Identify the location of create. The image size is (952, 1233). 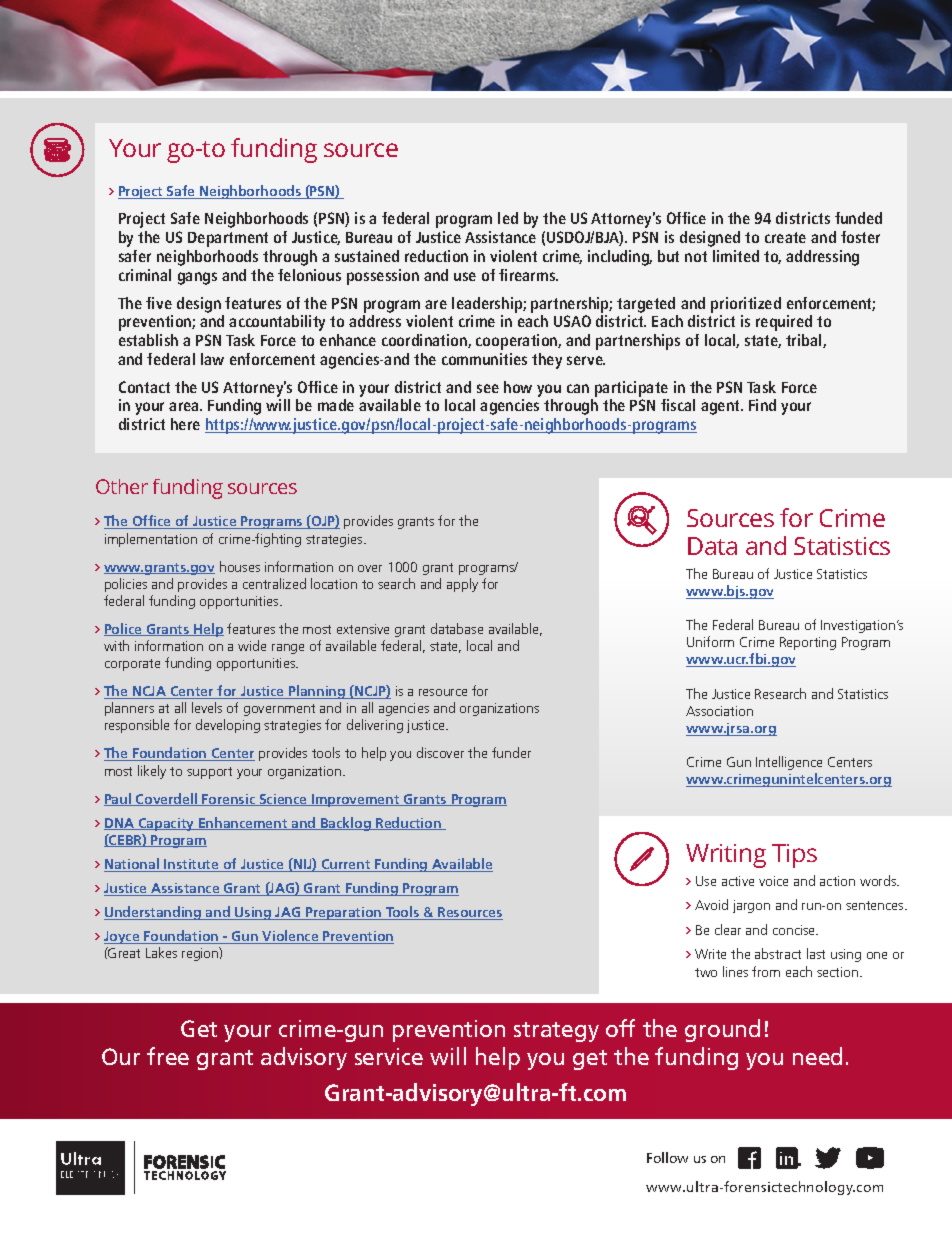
(785, 237).
